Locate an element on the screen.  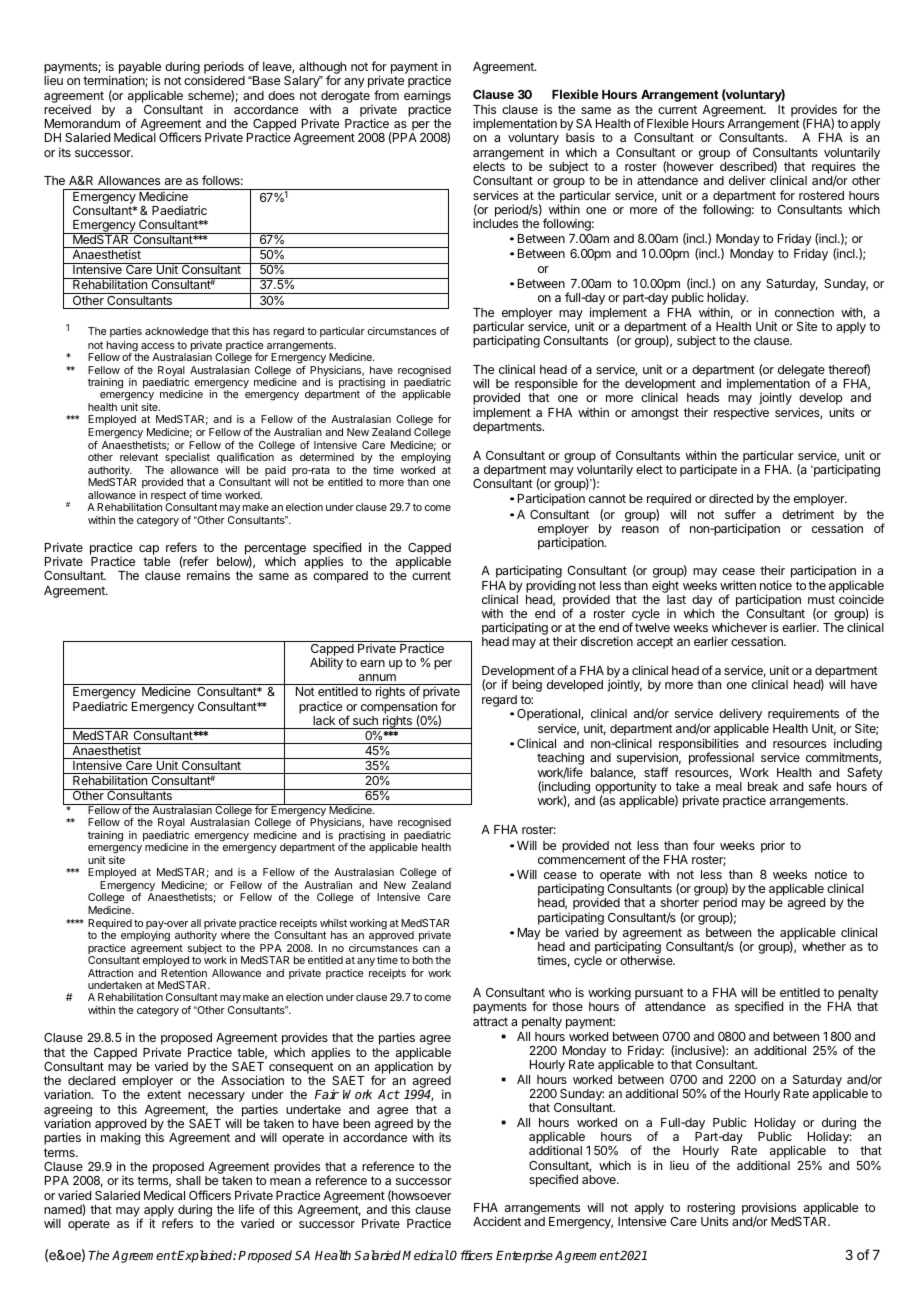
Accident is located at coordinates (497, 1221).
